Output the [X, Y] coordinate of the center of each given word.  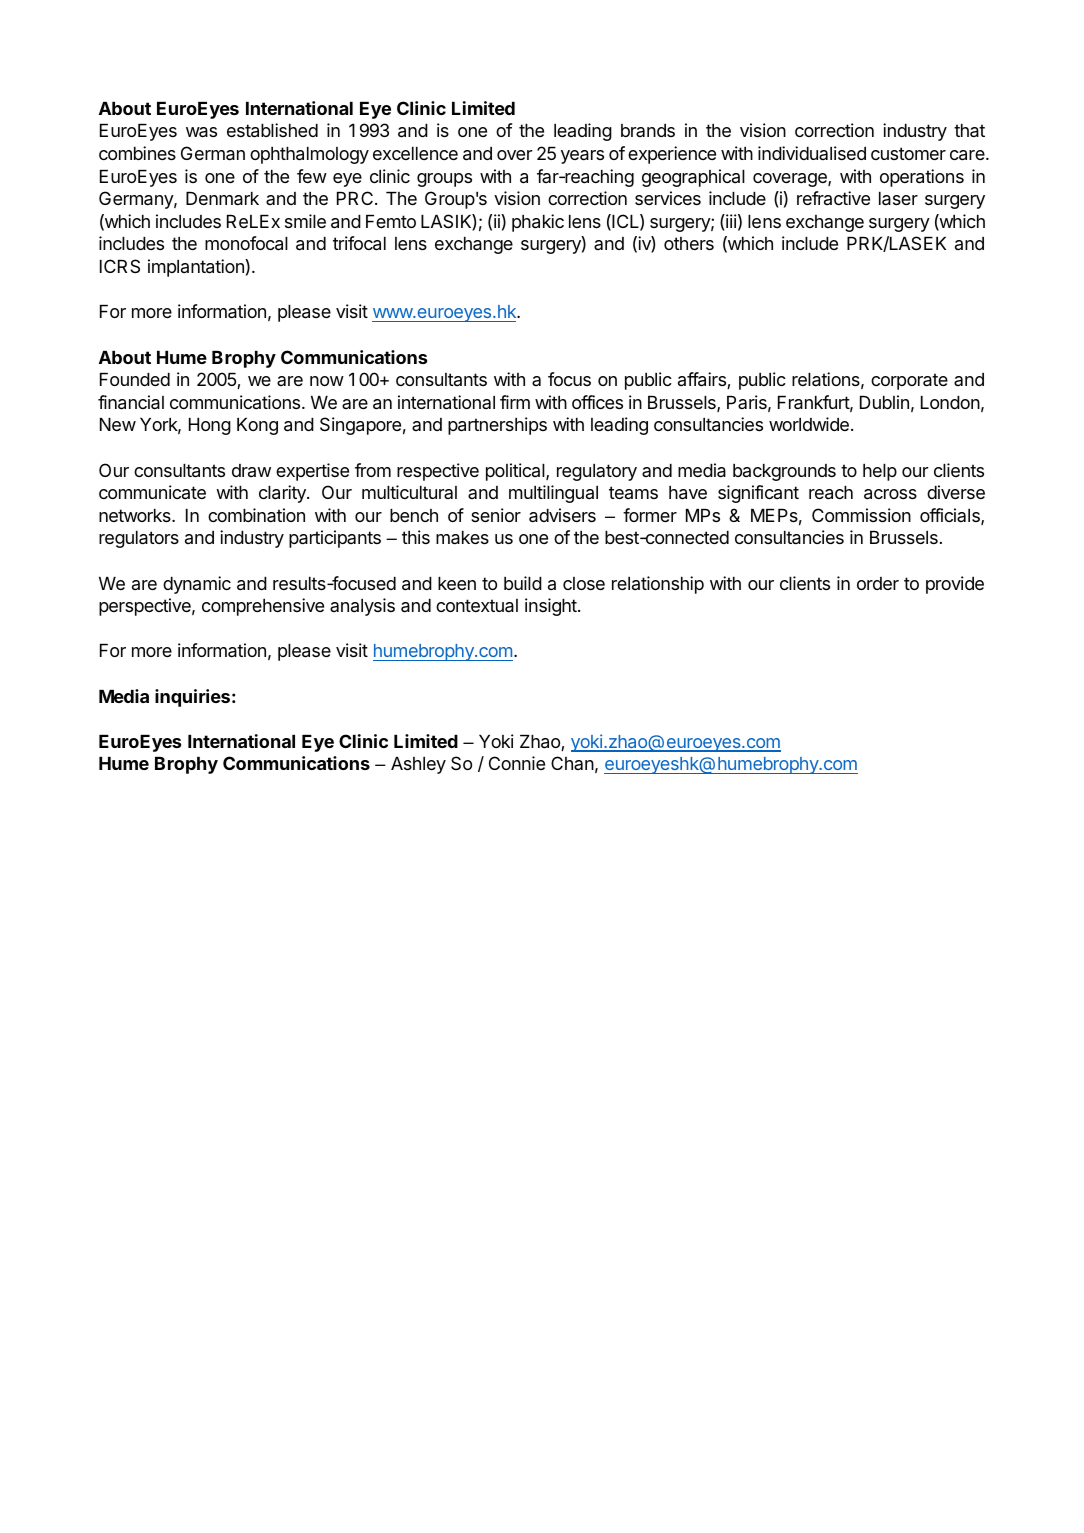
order [878, 583]
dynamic [197, 585]
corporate [909, 381]
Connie [517, 763]
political [516, 472]
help [880, 472]
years [582, 157]
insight [552, 607]
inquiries [192, 698]
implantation [197, 268]
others [689, 243]
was [201, 132]
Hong [210, 426]
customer [908, 153]
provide [955, 585]
